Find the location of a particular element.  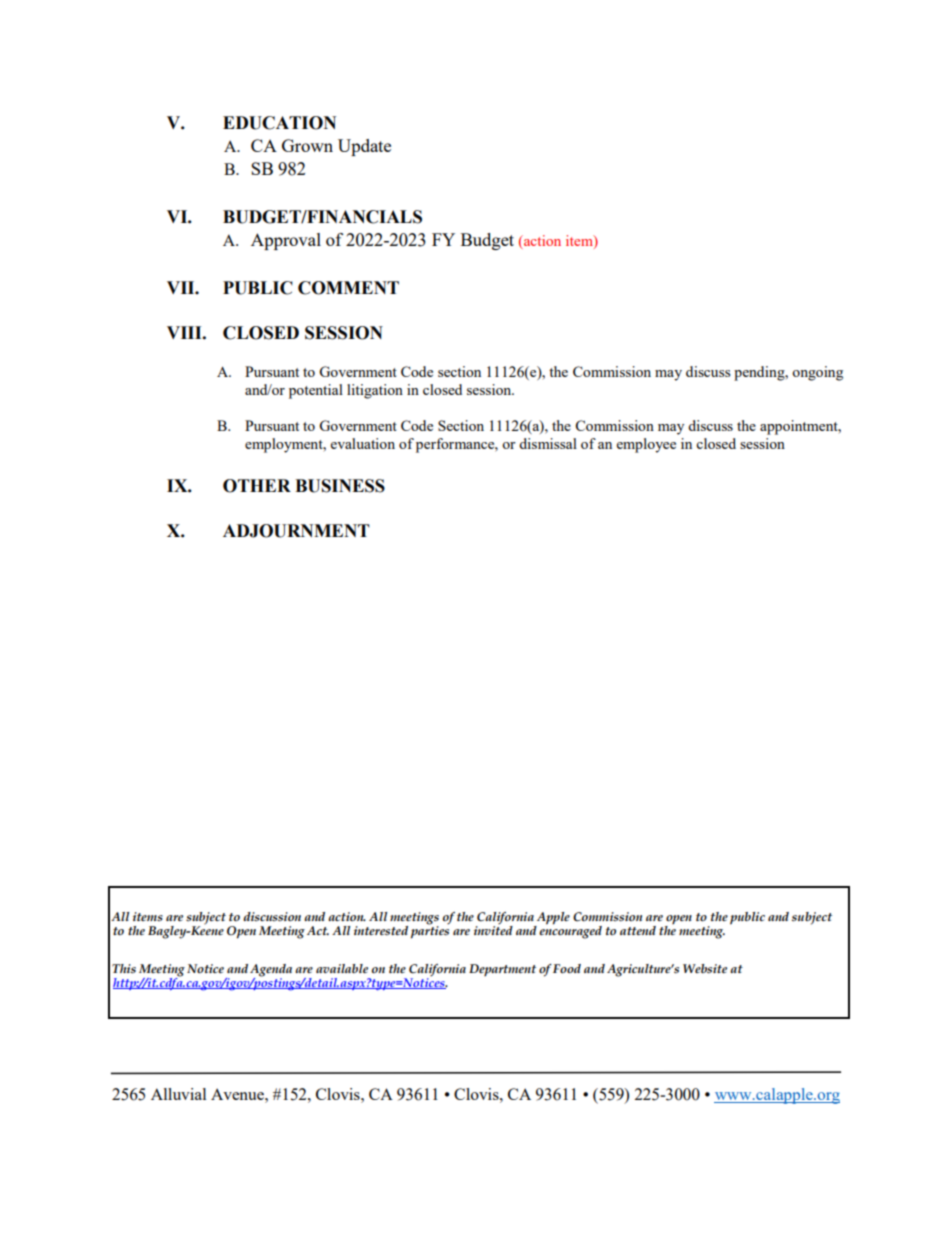

EDUCATION is located at coordinates (279, 123).
